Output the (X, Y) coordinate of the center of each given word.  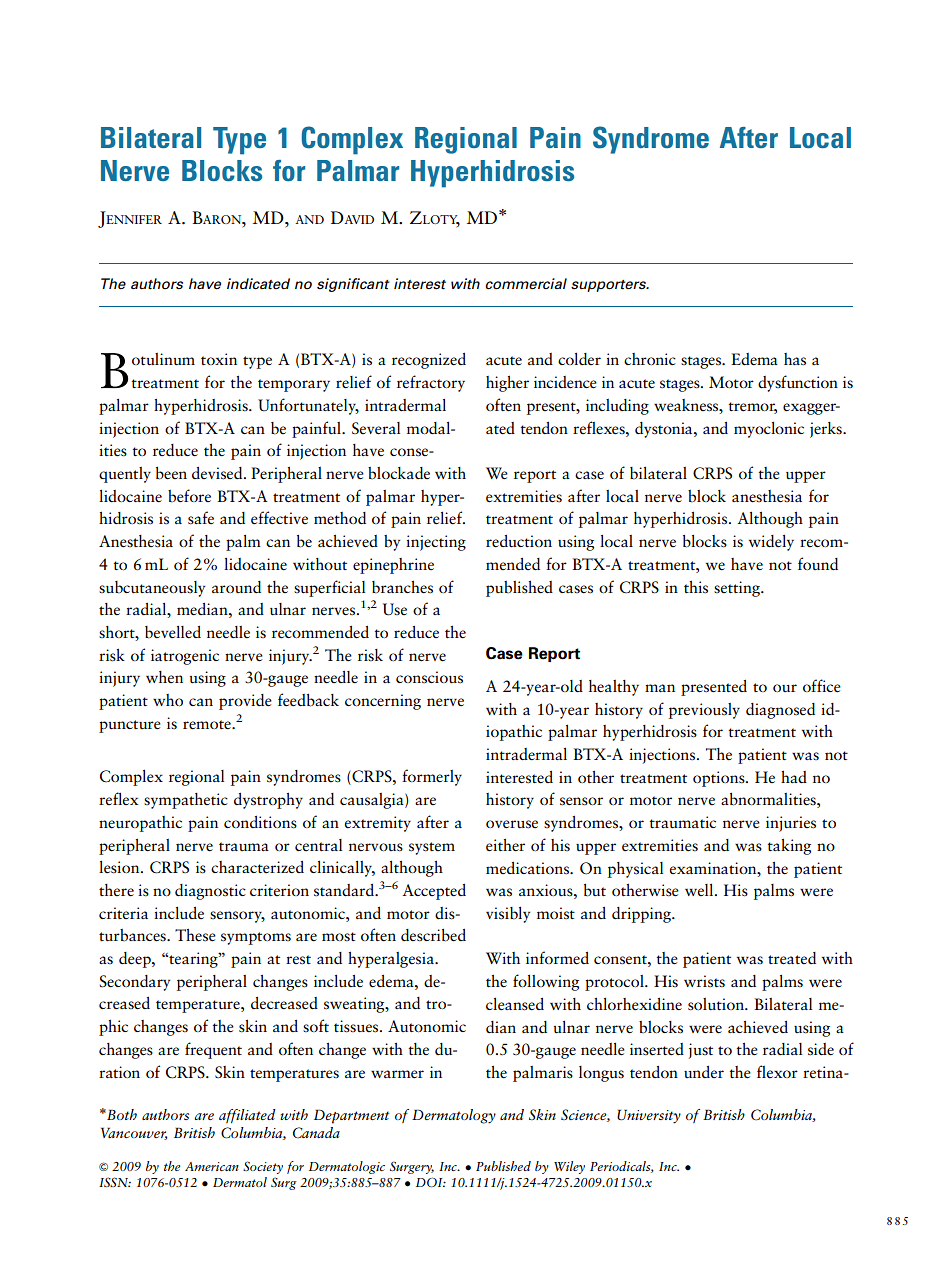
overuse (512, 824)
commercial (526, 283)
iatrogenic (185, 657)
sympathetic (186, 801)
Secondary (134, 983)
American (212, 1166)
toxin (219, 359)
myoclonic (769, 430)
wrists (704, 981)
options (720, 779)
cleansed (515, 1004)
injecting (436, 543)
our (785, 688)
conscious (429, 677)
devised (218, 473)
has (795, 359)
